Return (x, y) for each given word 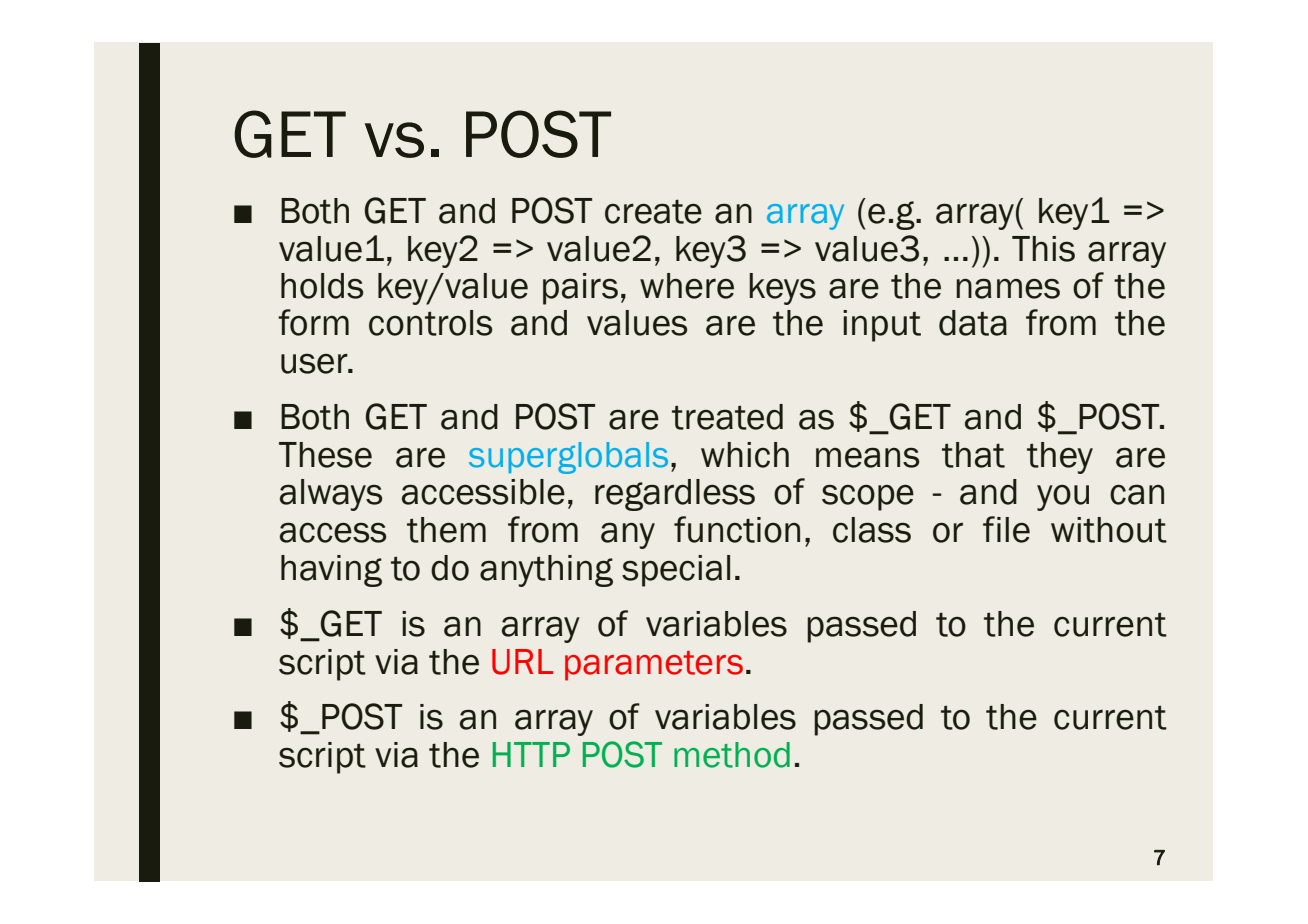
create (653, 211)
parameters (654, 666)
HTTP (531, 754)
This (1043, 249)
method (732, 755)
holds (322, 286)
